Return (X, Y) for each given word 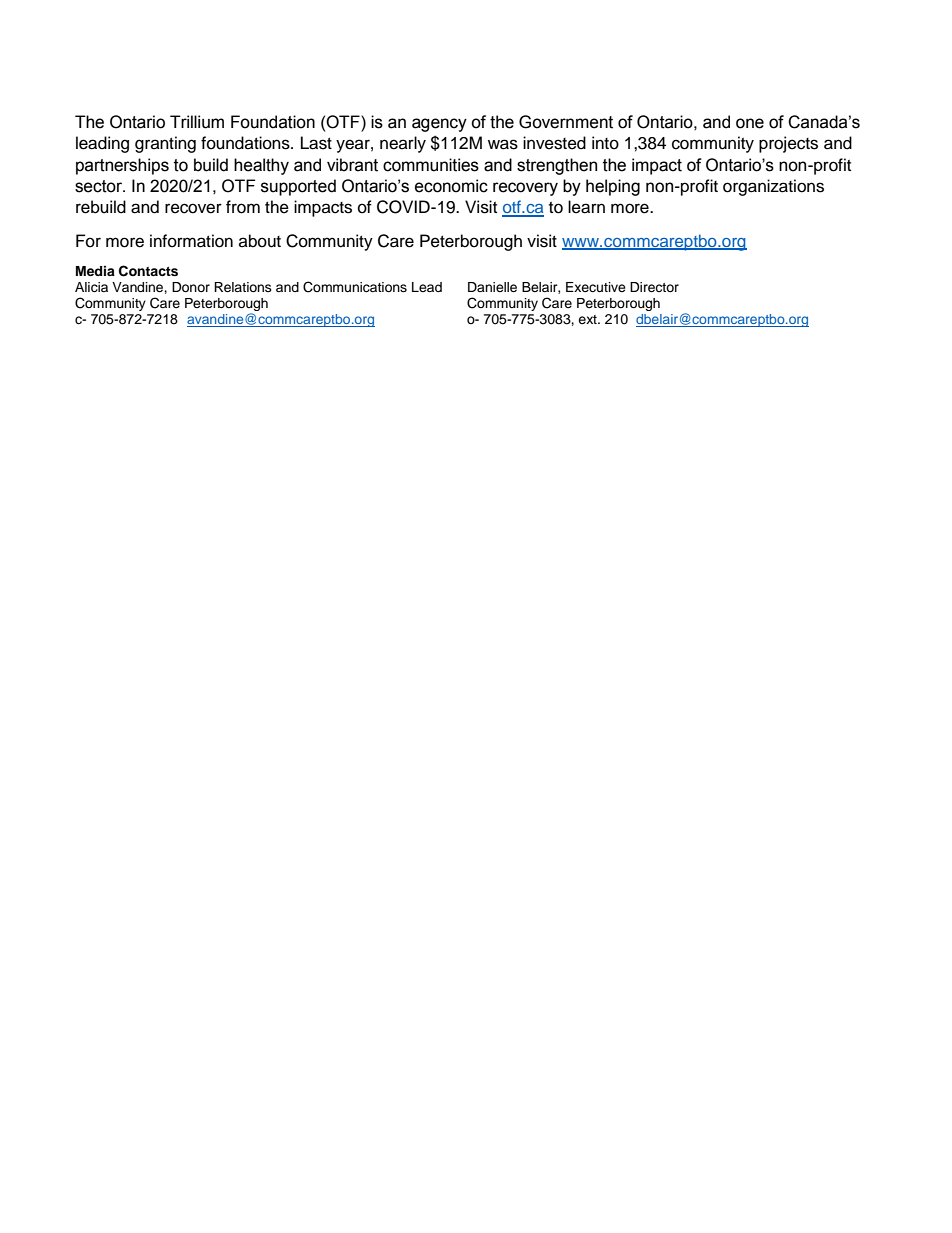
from (243, 207)
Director (654, 287)
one (750, 123)
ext (588, 319)
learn (586, 207)
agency (439, 125)
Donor (191, 287)
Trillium (197, 122)
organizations (773, 187)
